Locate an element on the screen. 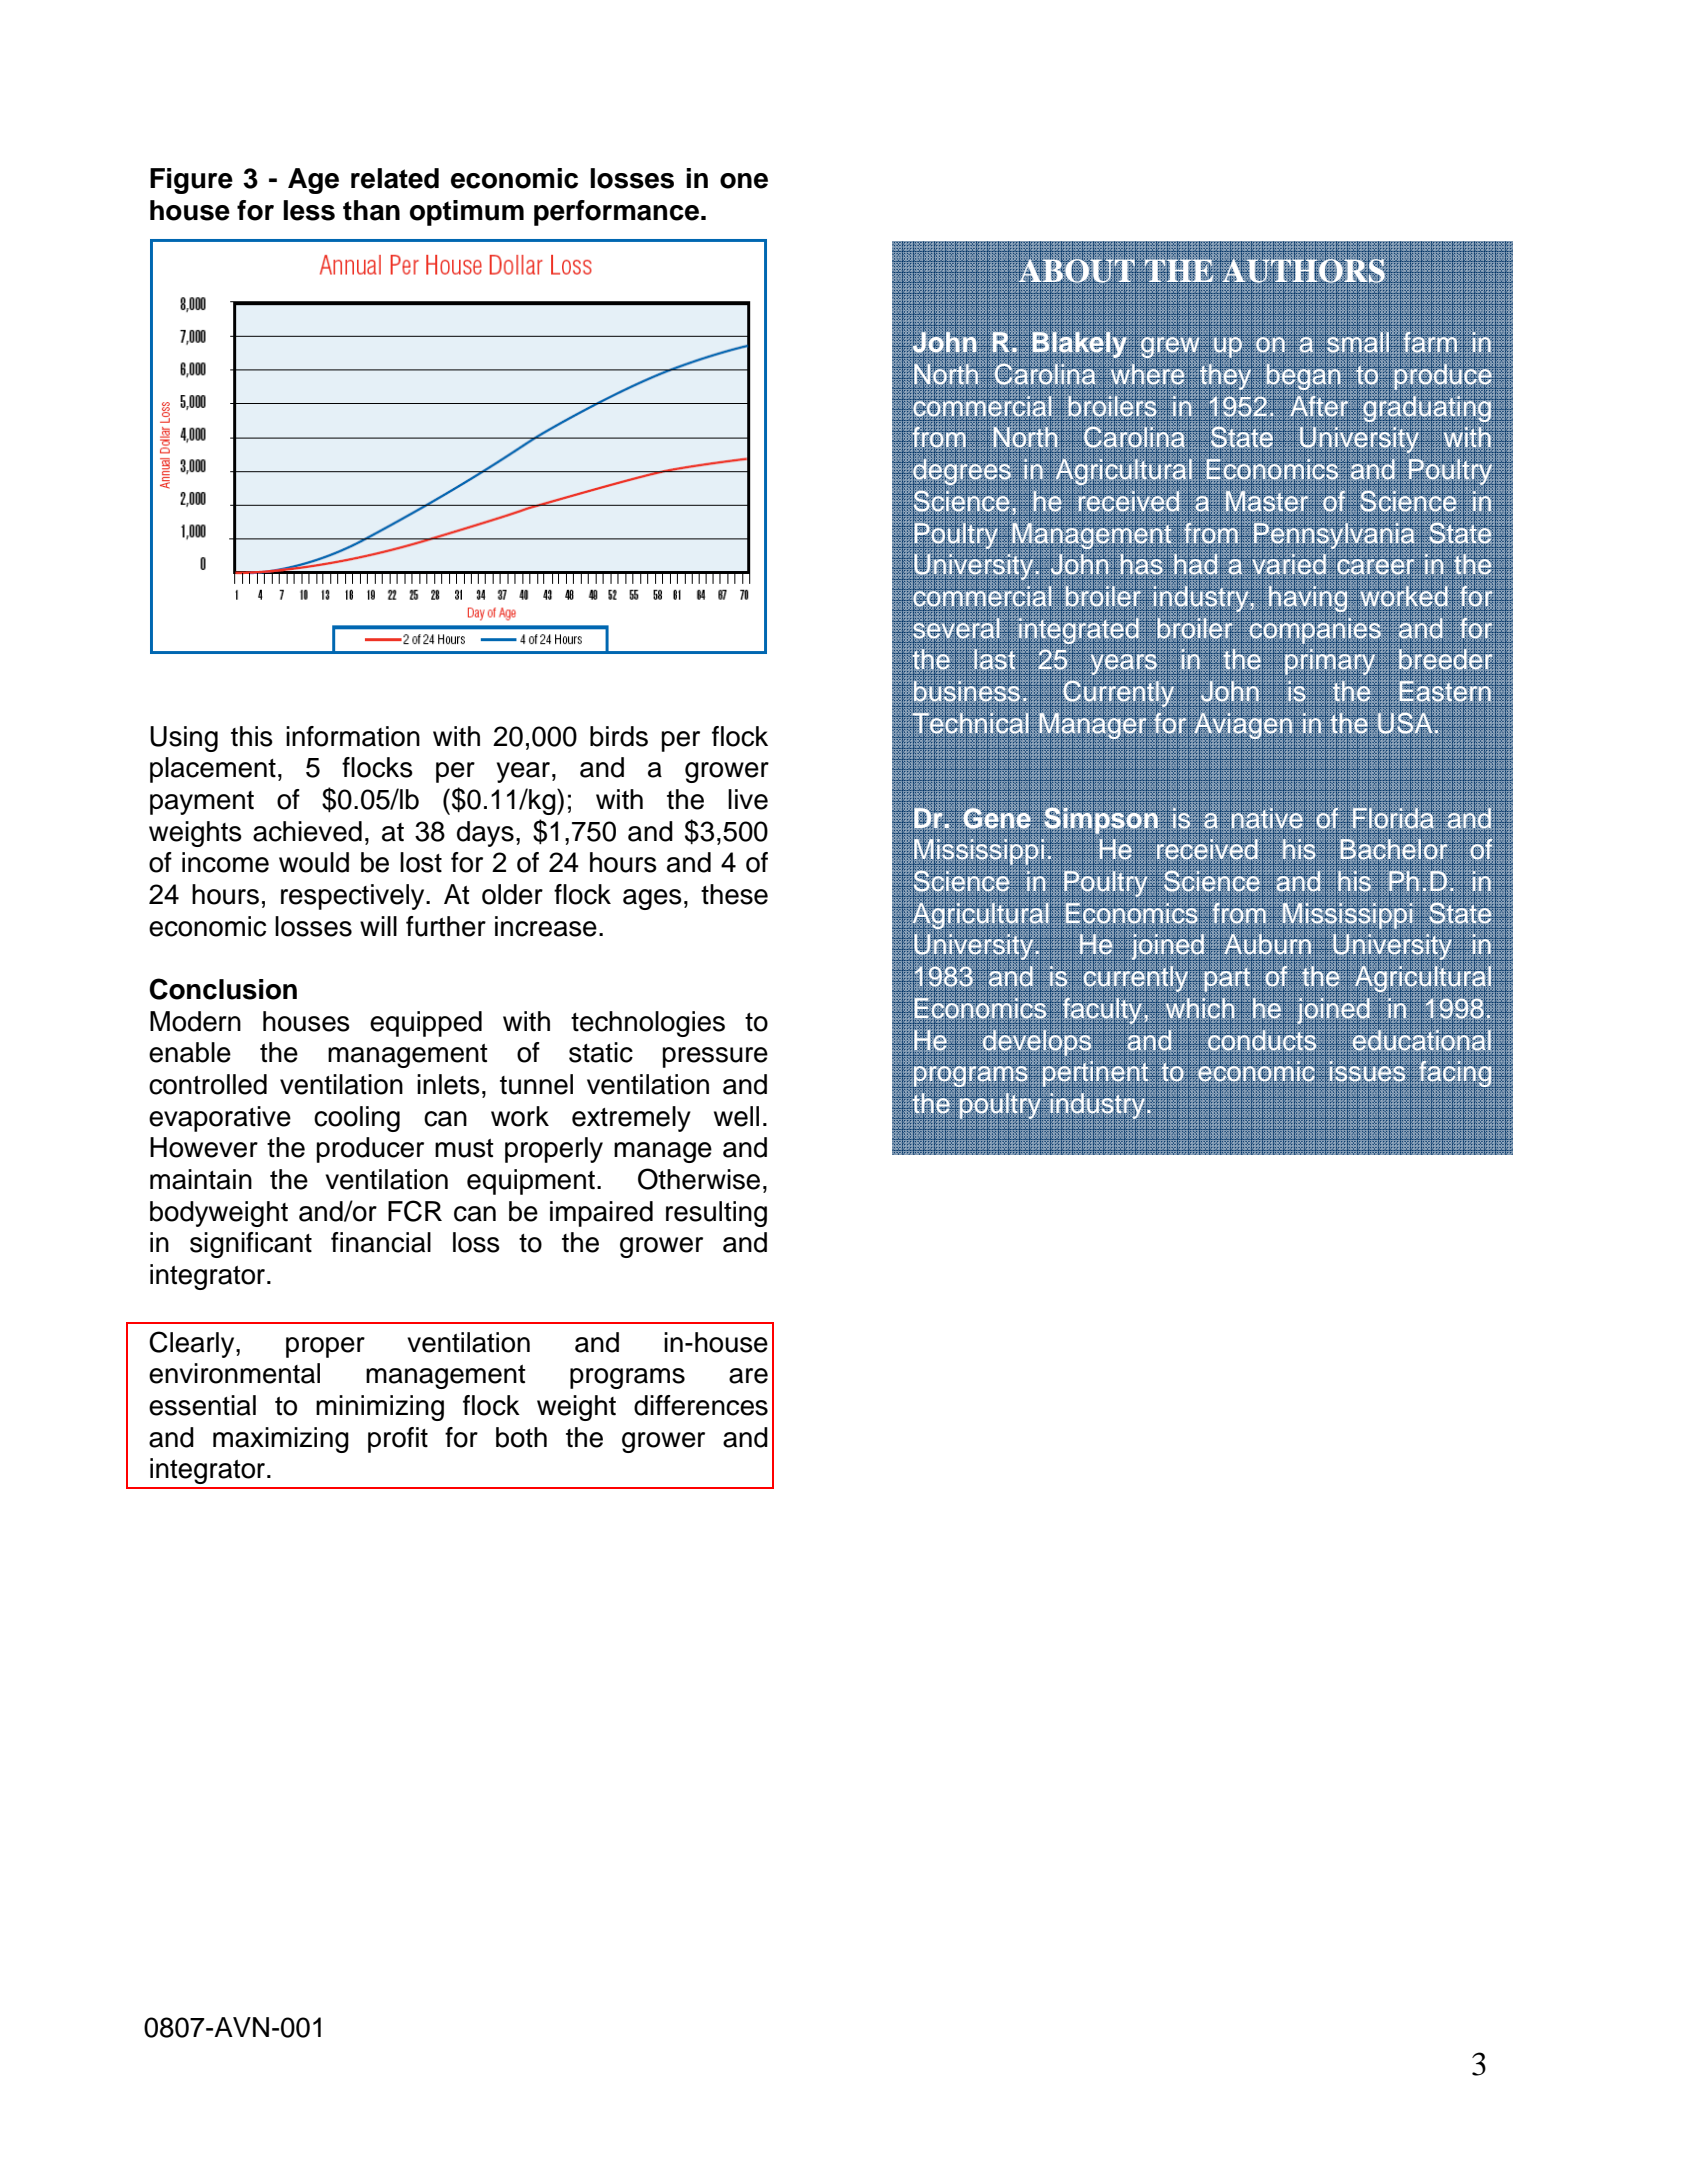  information is located at coordinates (353, 736).
